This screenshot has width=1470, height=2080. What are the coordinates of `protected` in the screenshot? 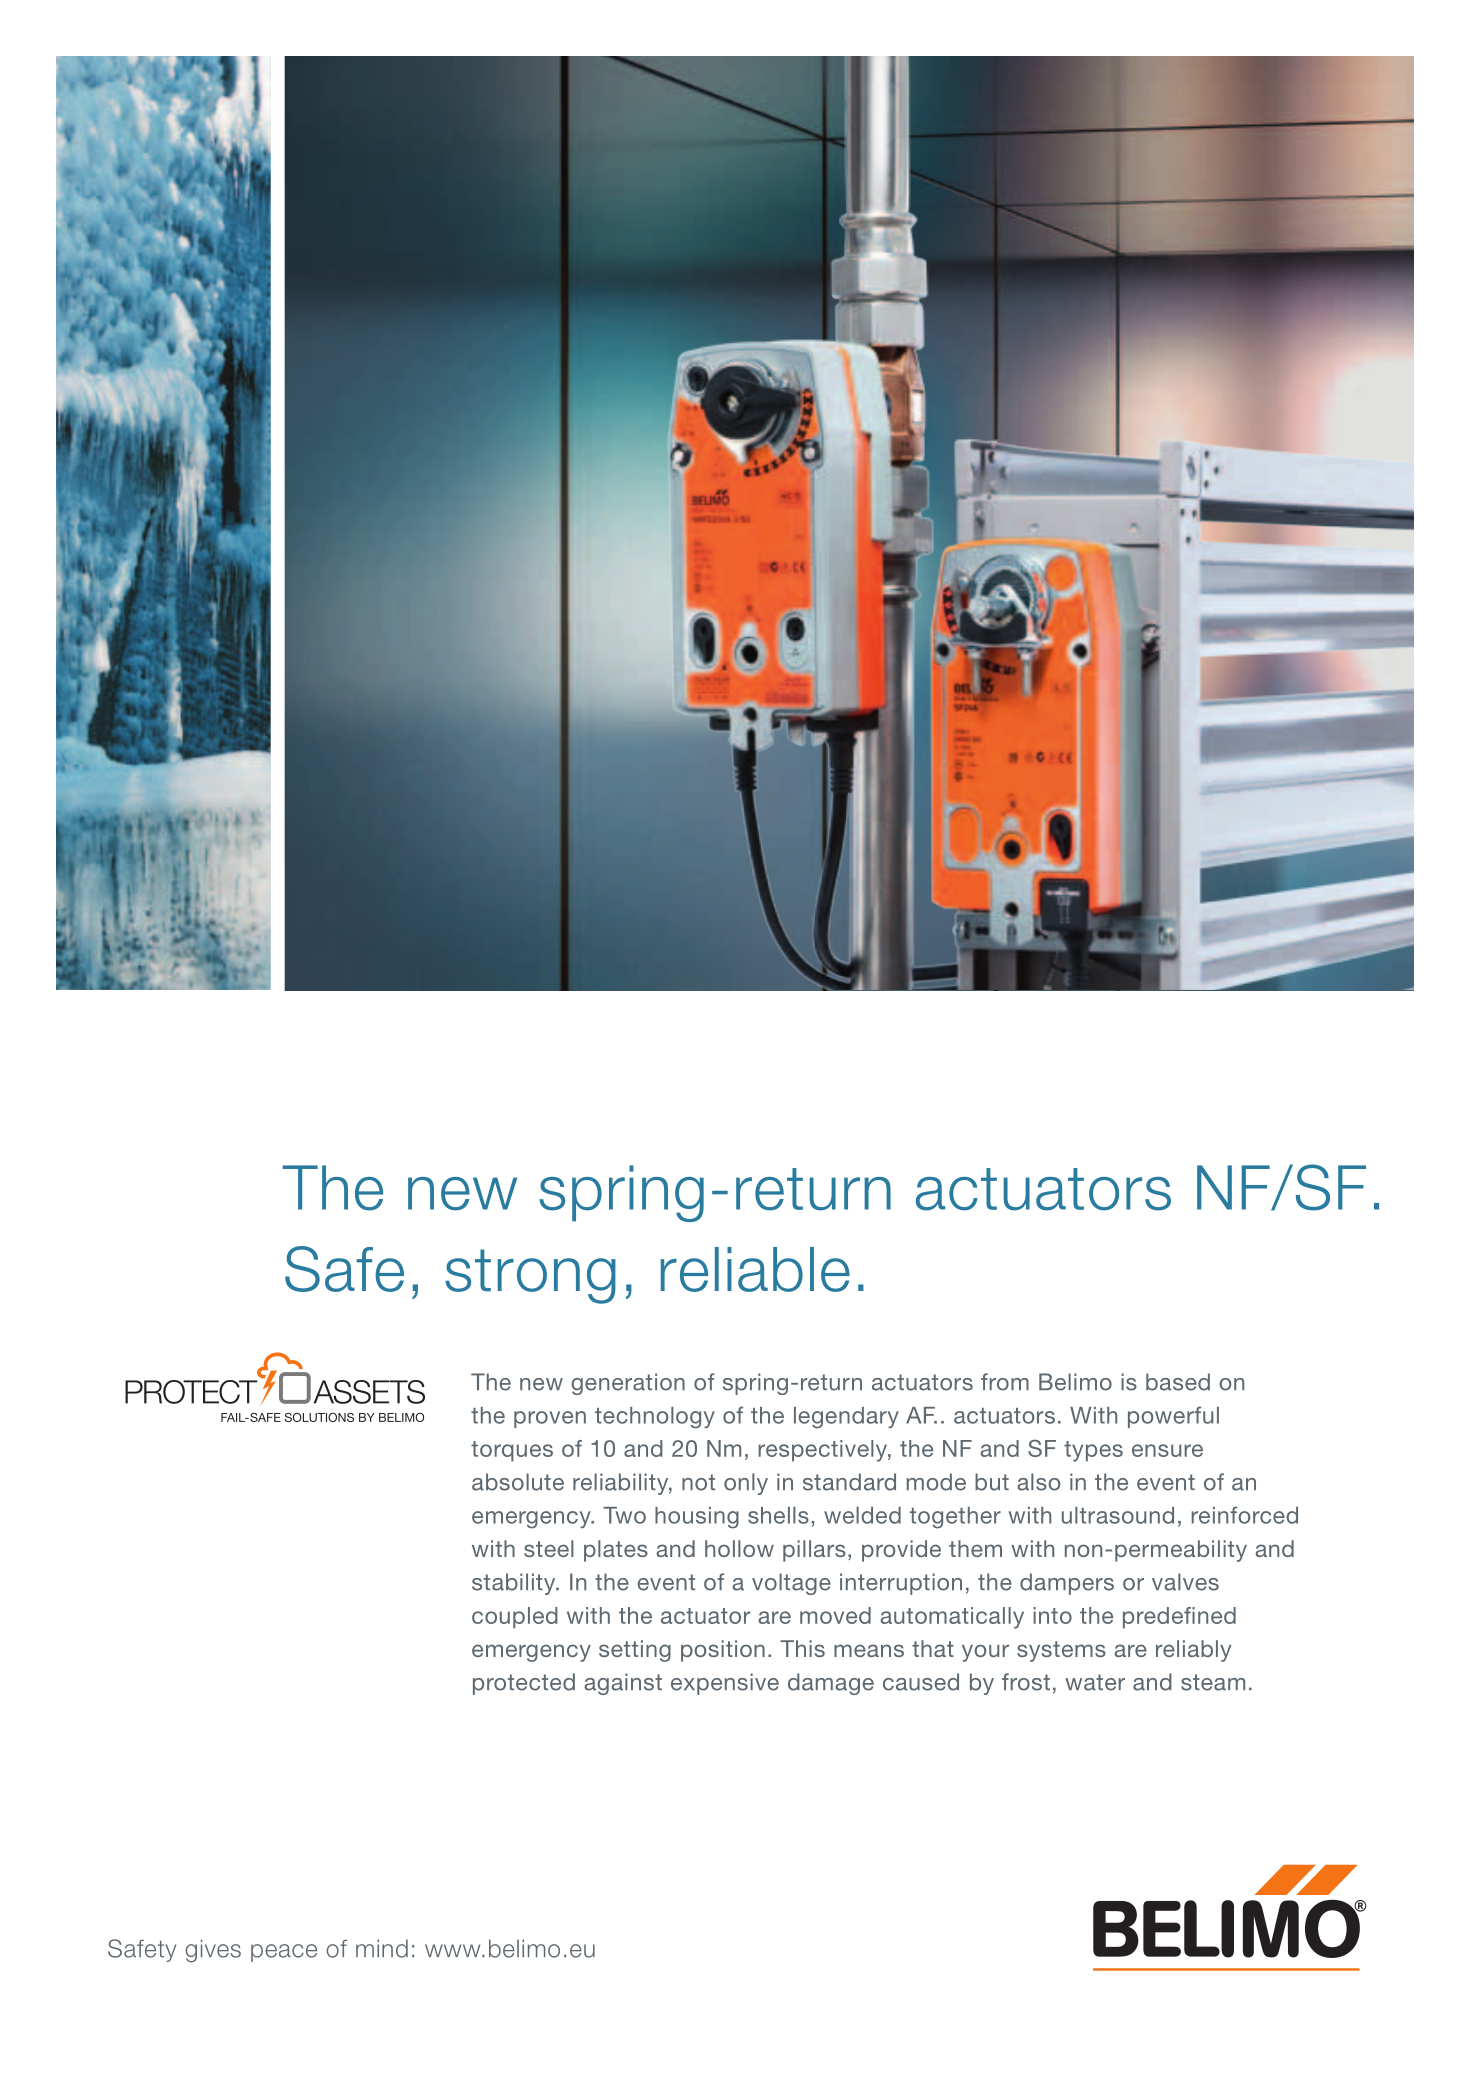 It's located at (524, 1684).
